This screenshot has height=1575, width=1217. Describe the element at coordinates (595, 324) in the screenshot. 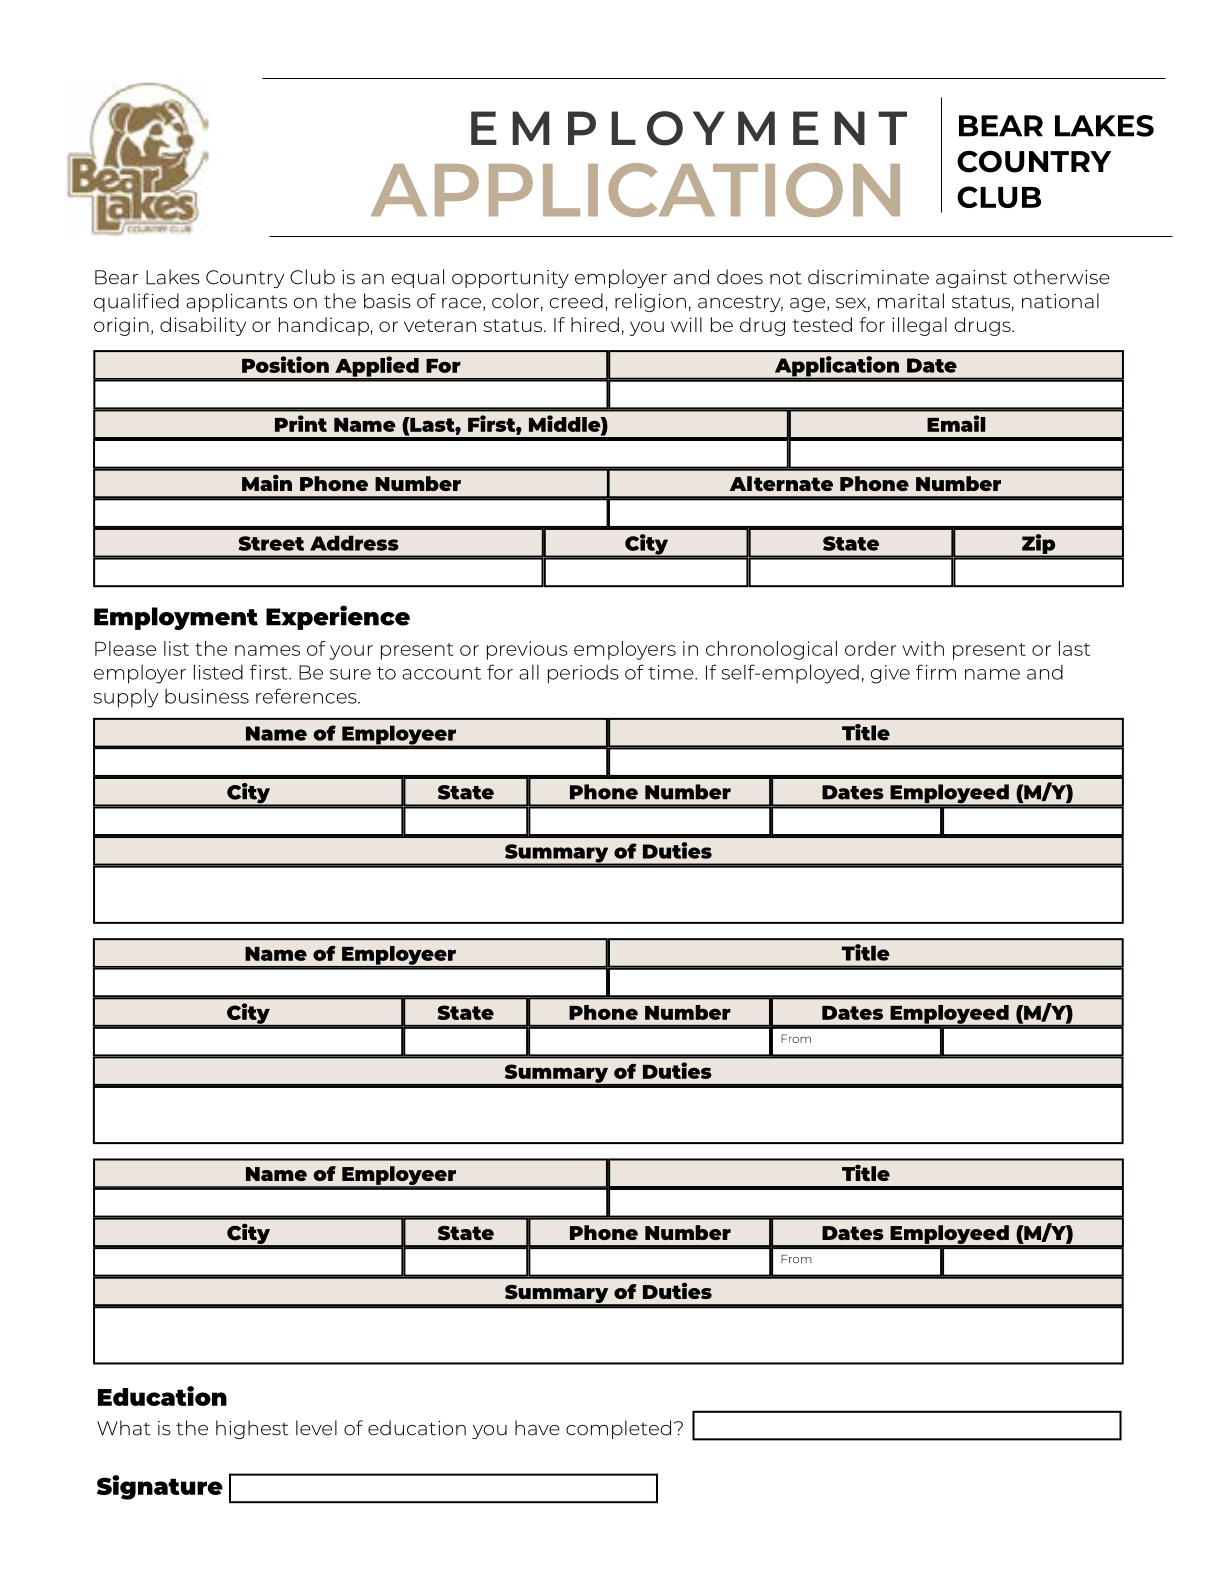

I see `hired` at that location.
